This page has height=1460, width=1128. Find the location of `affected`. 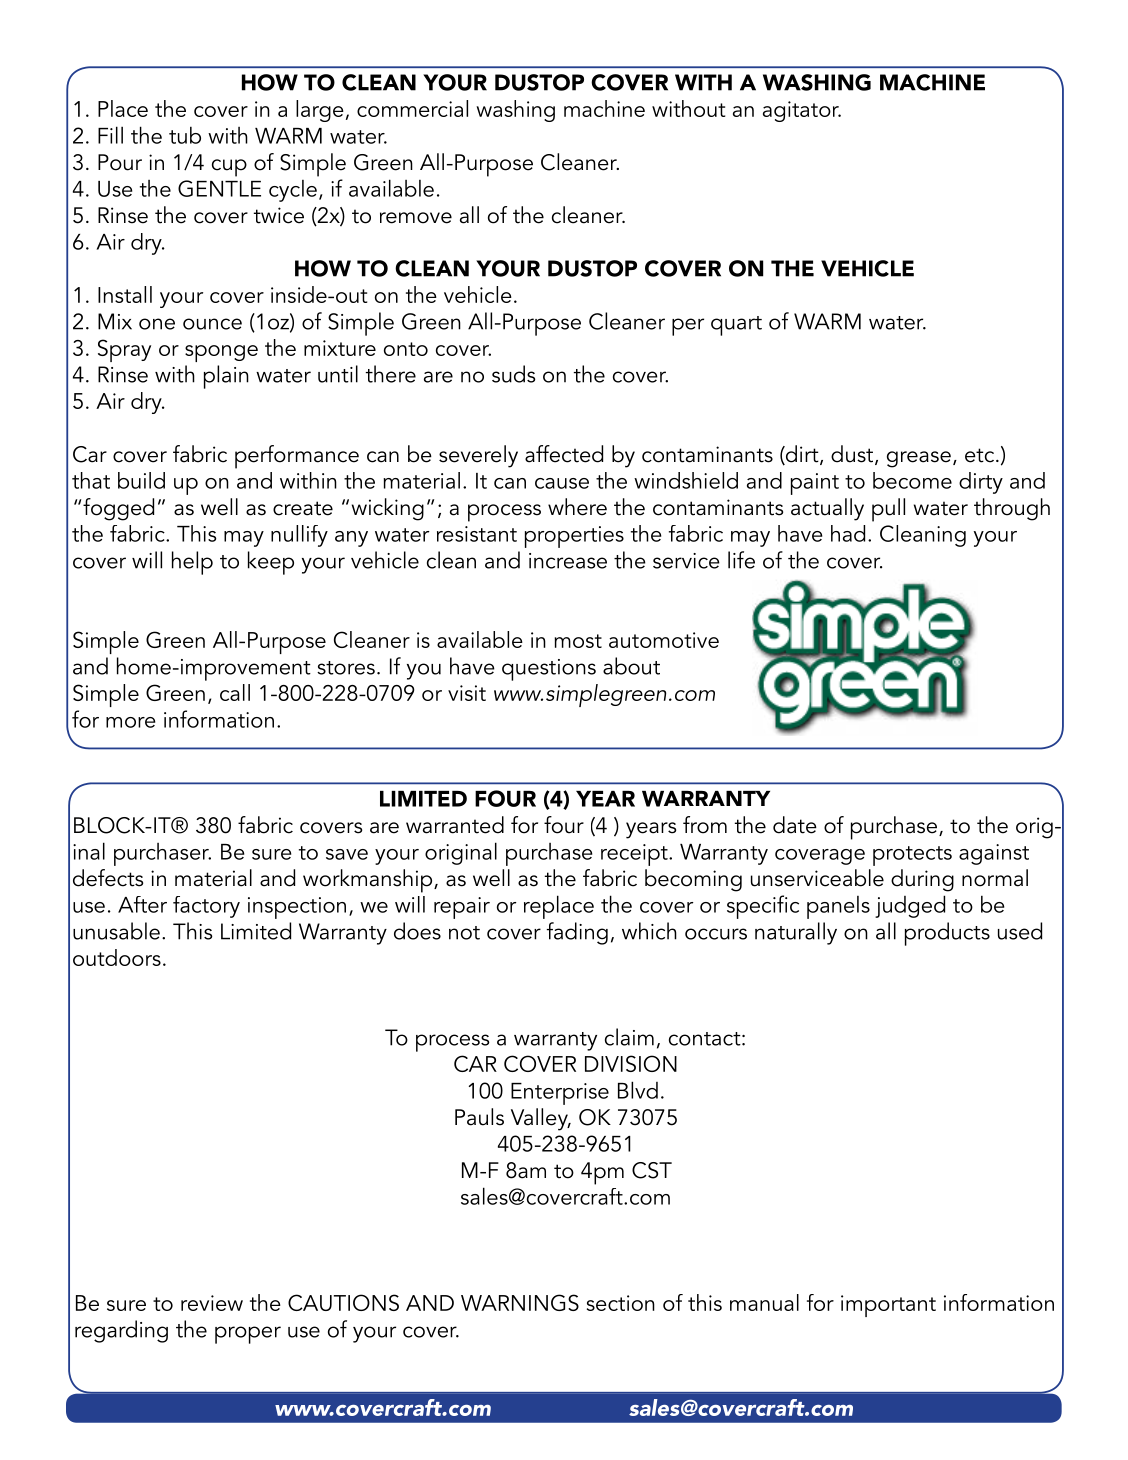

affected is located at coordinates (564, 454).
